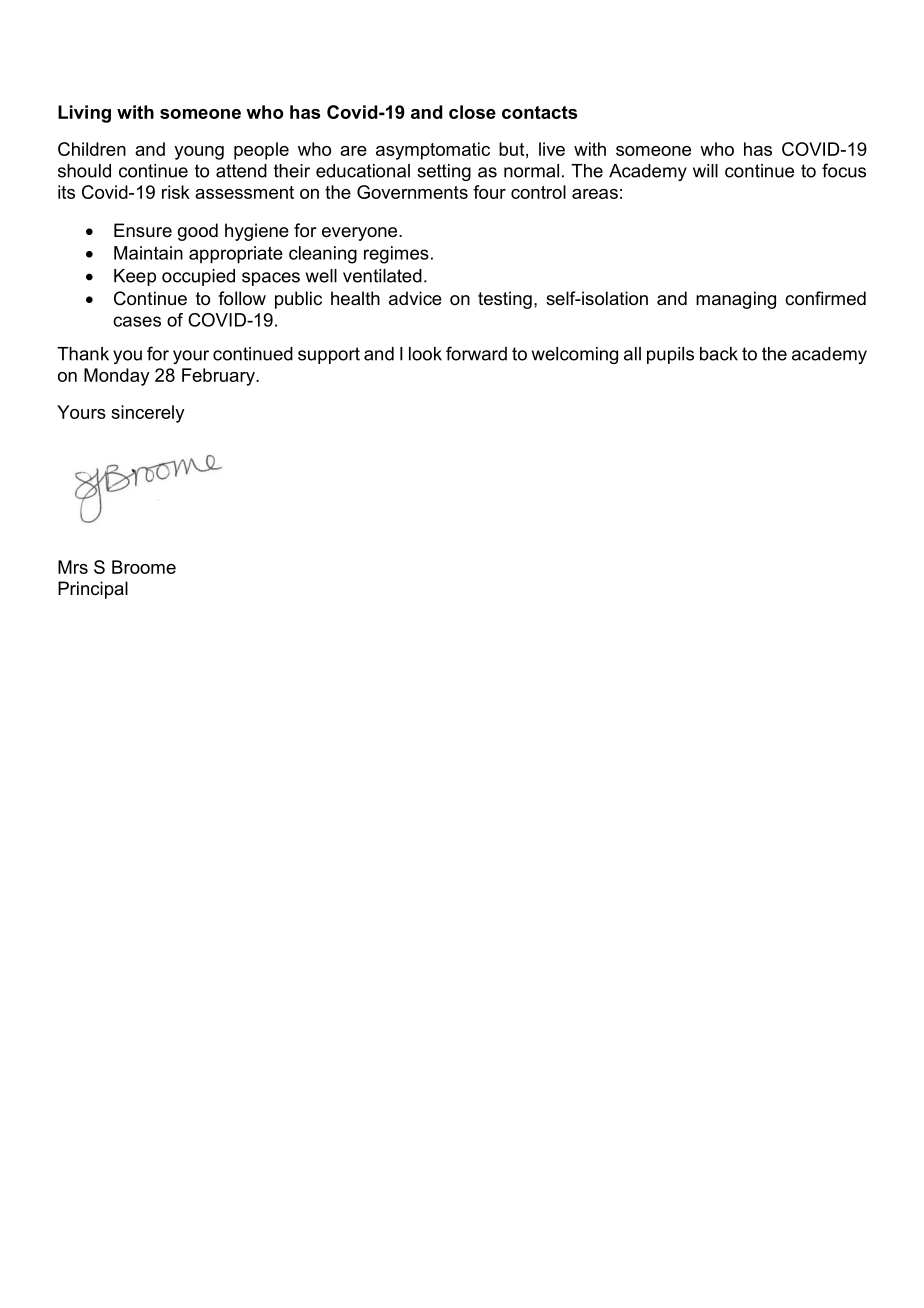 This screenshot has height=1308, width=924. I want to click on regimes, so click(396, 255).
